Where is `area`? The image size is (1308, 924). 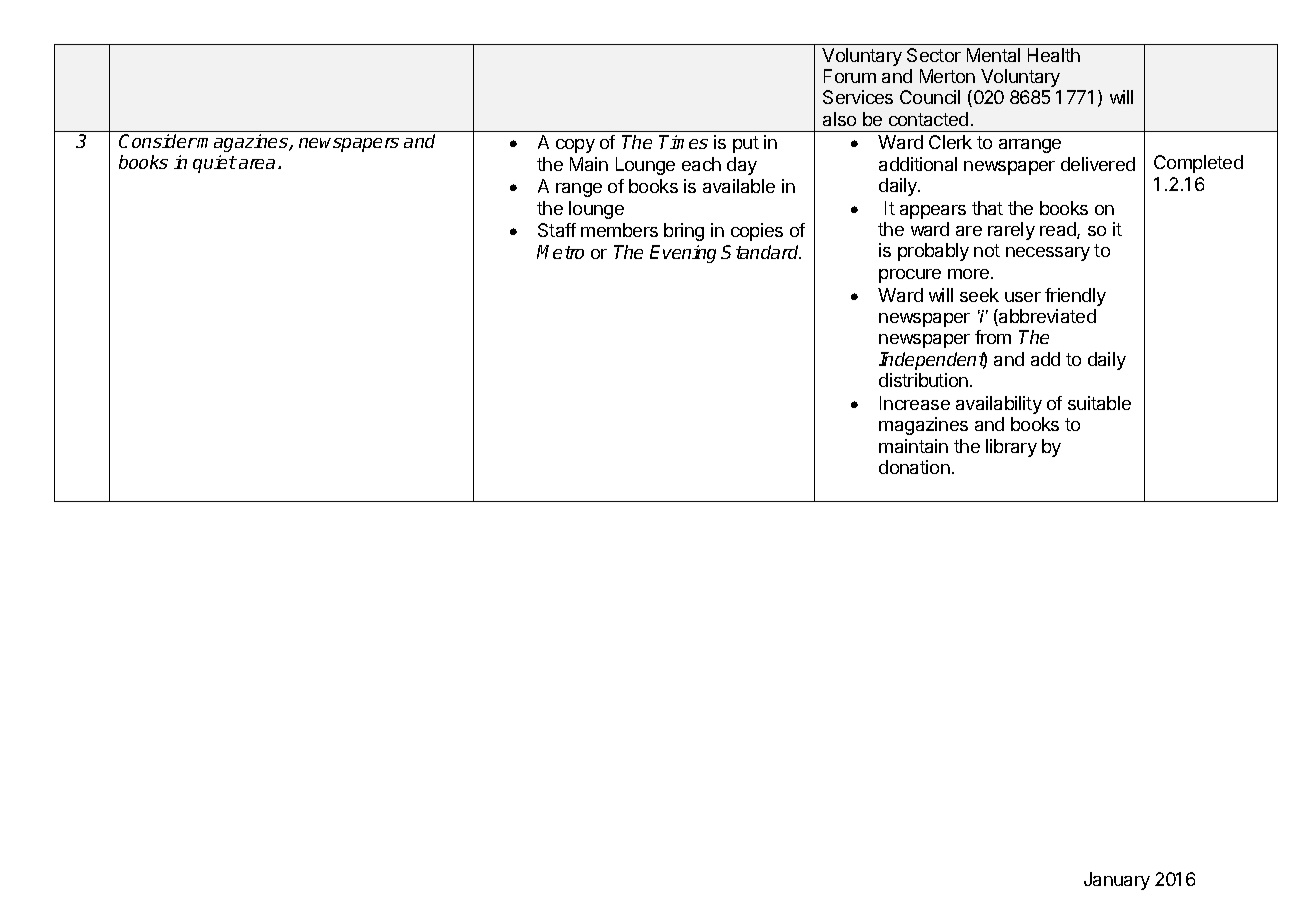 area is located at coordinates (257, 164).
